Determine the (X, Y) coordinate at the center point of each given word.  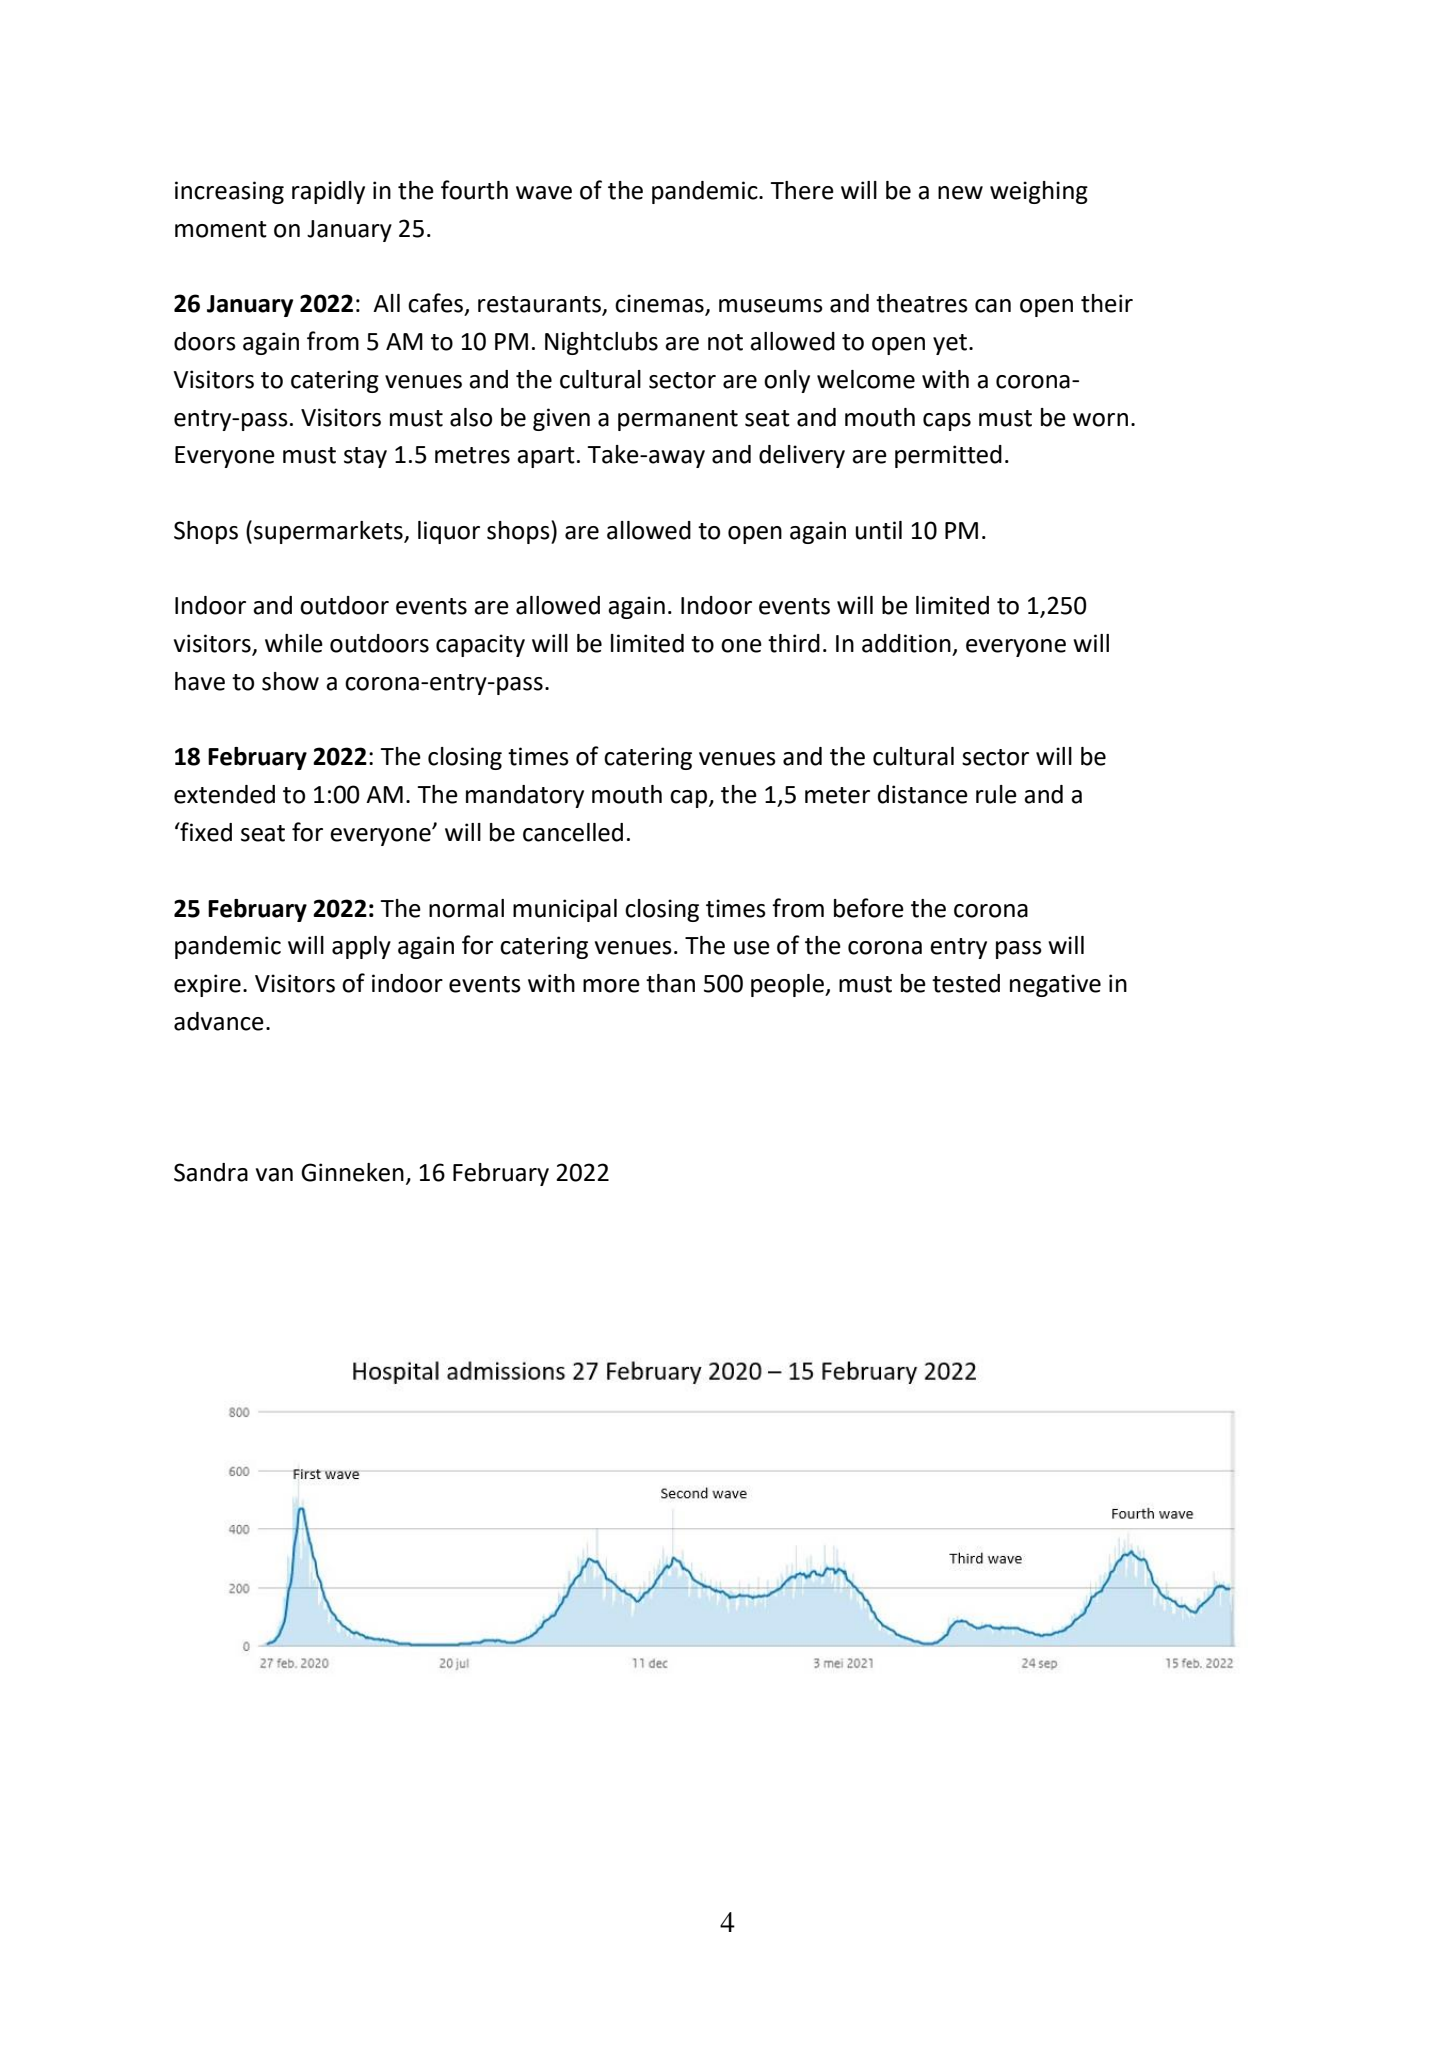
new (960, 193)
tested (966, 983)
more (611, 986)
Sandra (211, 1172)
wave (544, 193)
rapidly (328, 192)
